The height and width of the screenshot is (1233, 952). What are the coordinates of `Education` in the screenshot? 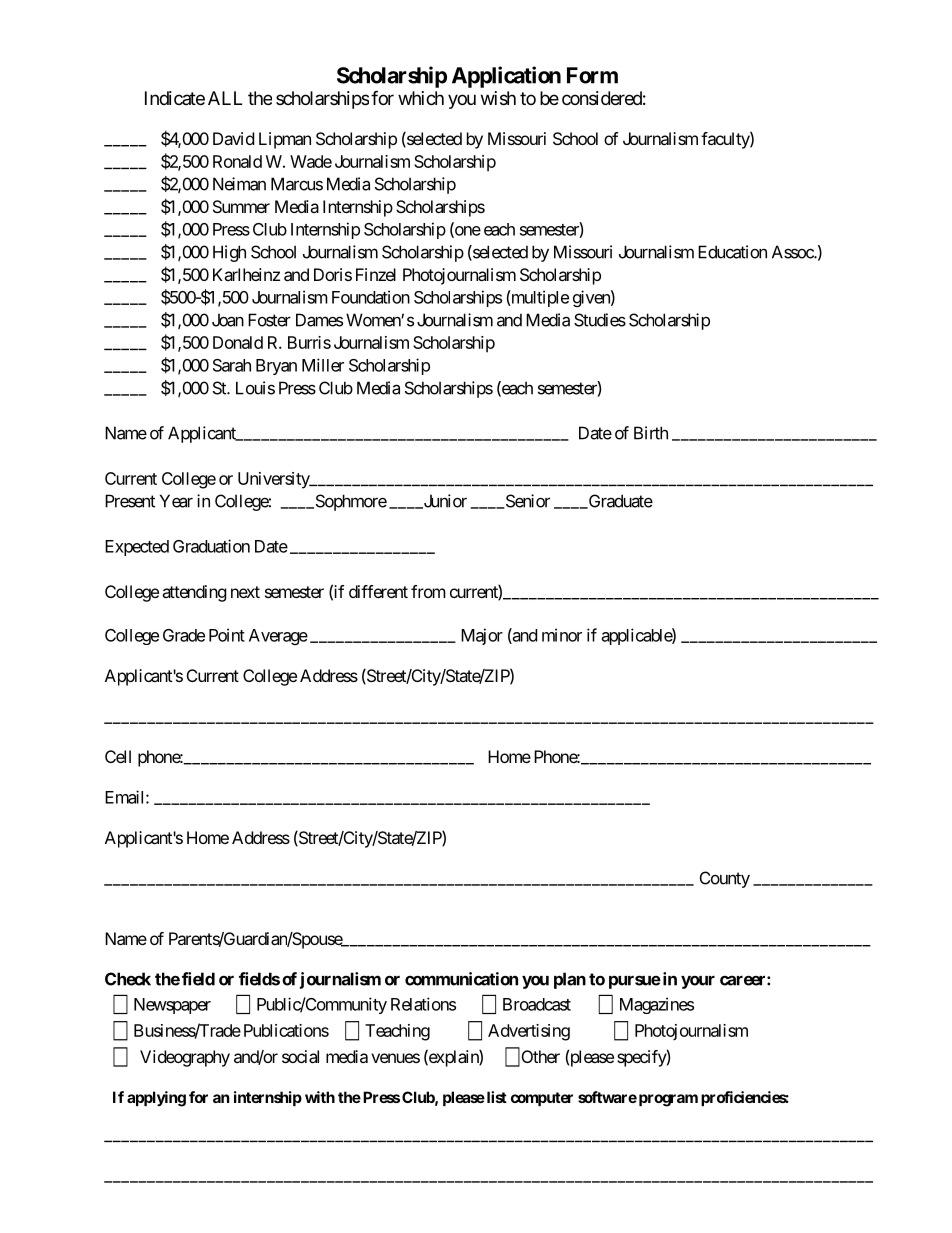 It's located at (732, 252).
